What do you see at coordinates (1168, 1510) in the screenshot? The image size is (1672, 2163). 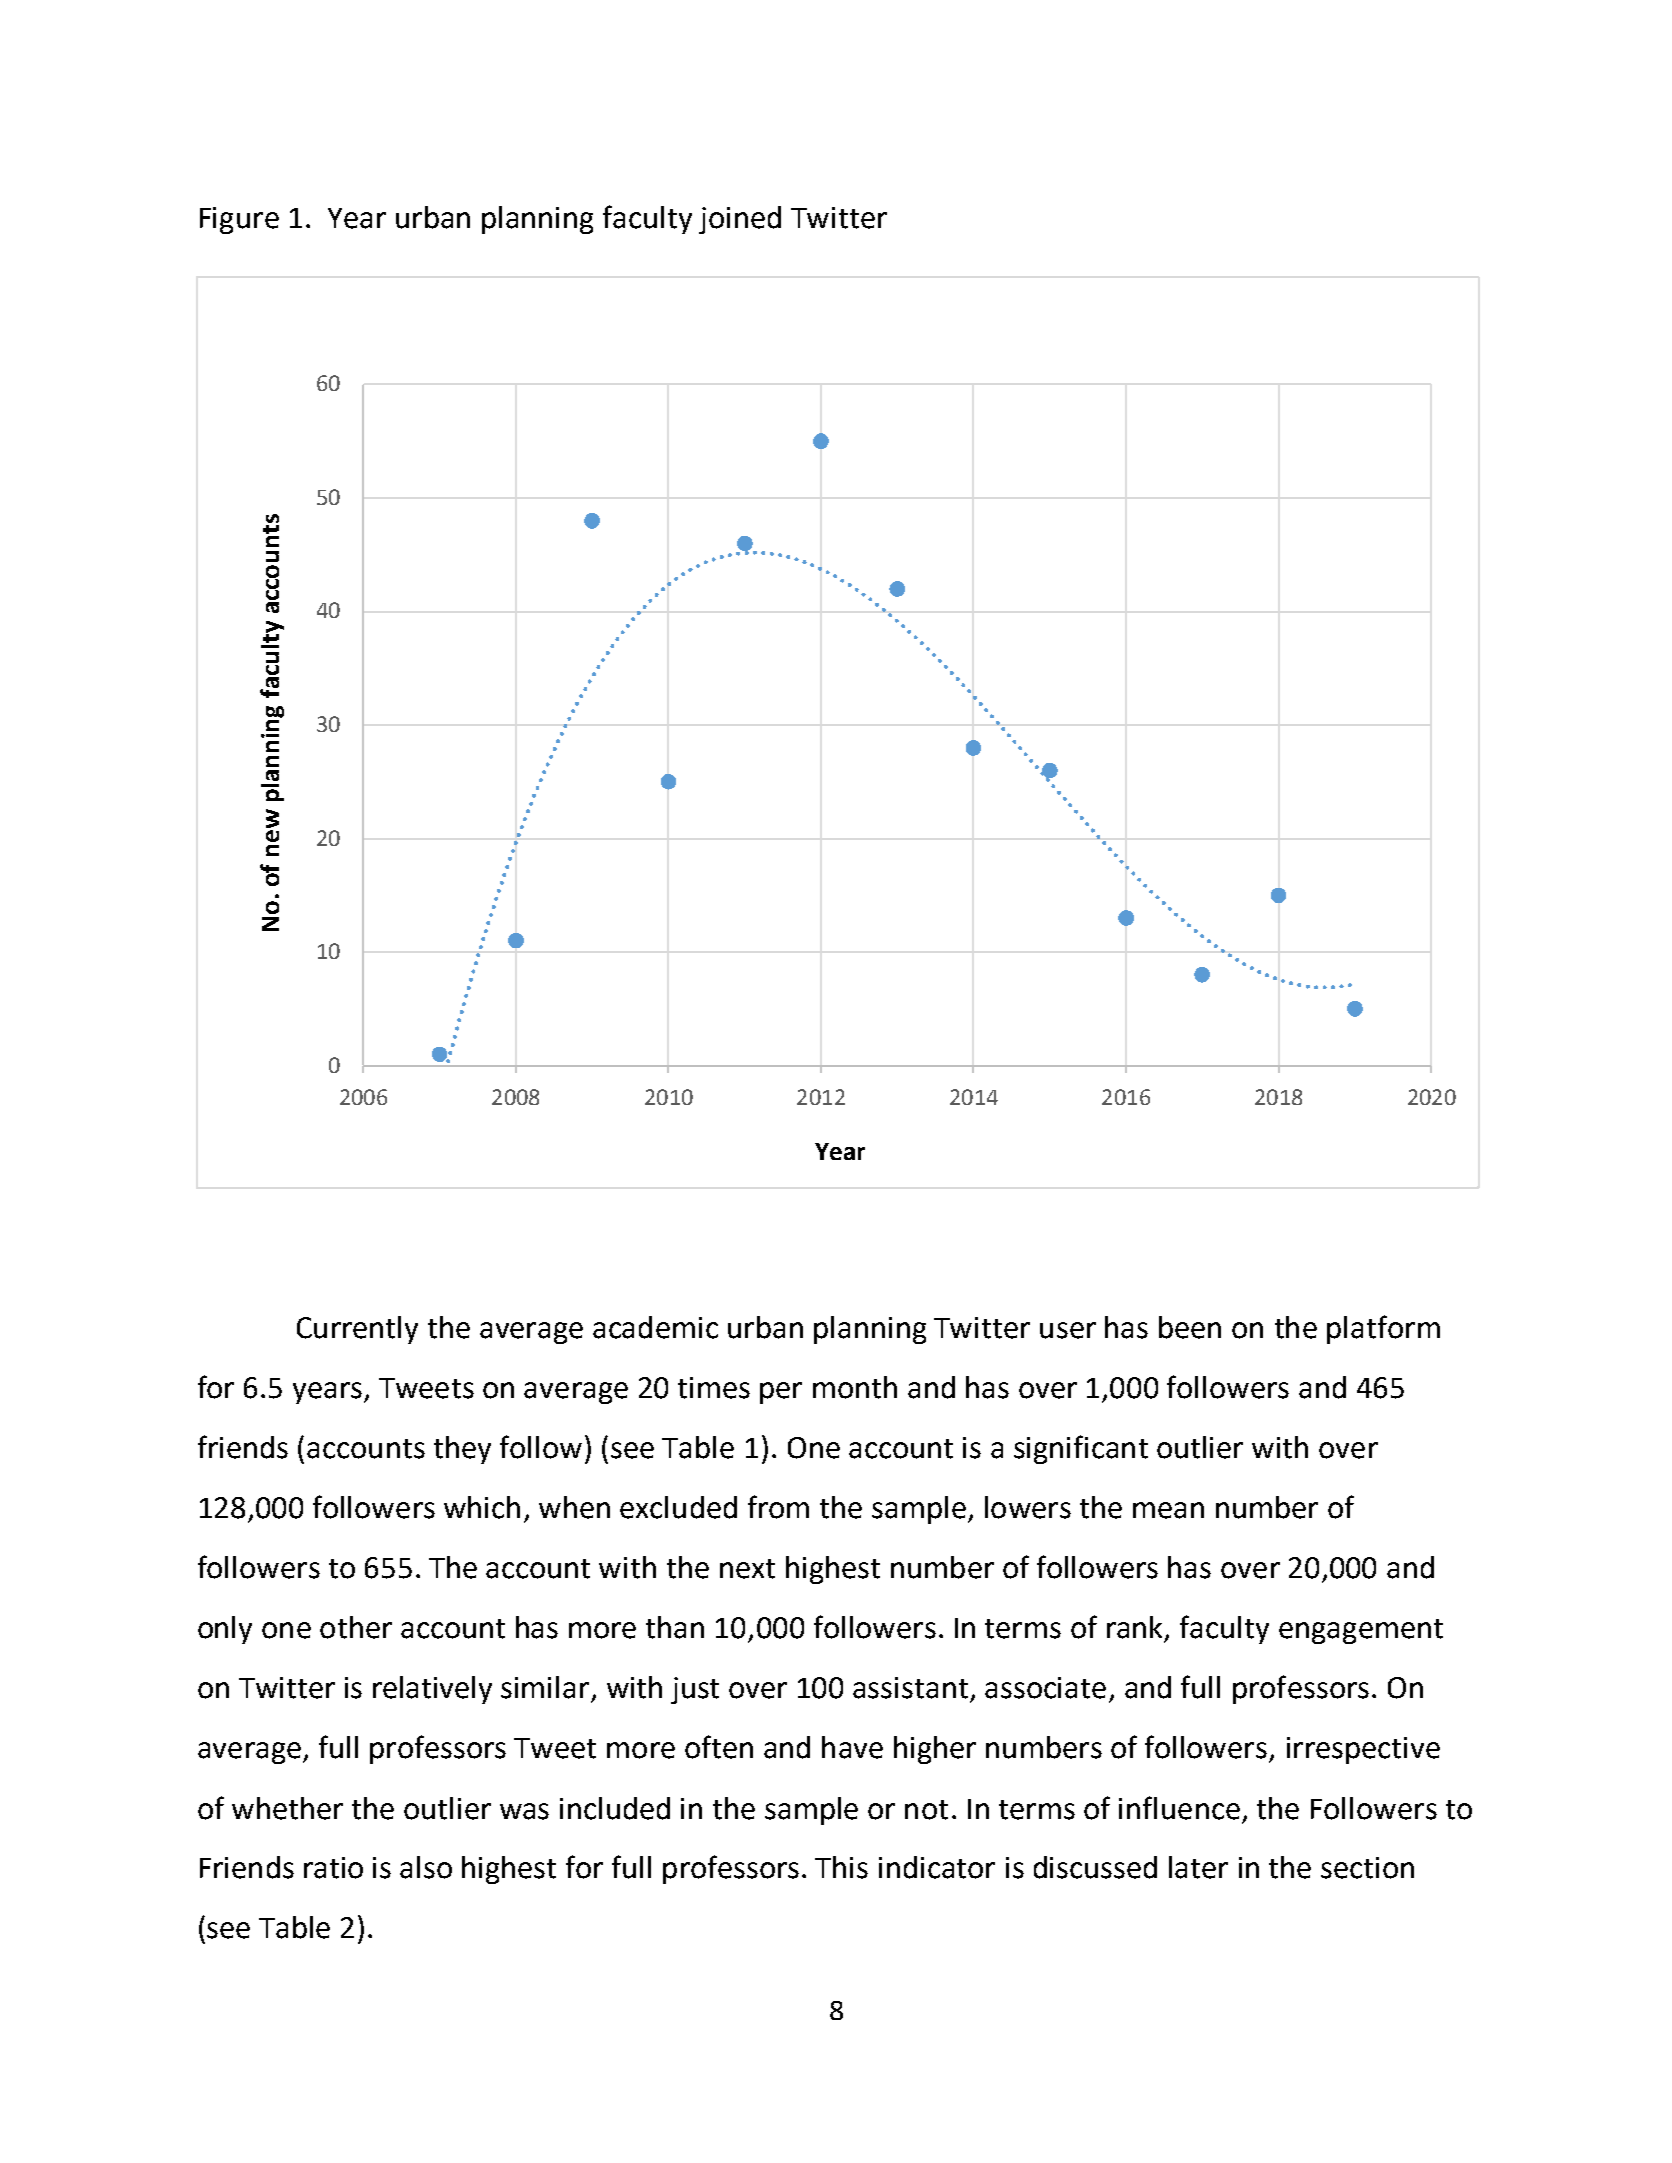 I see `mean` at bounding box center [1168, 1510].
